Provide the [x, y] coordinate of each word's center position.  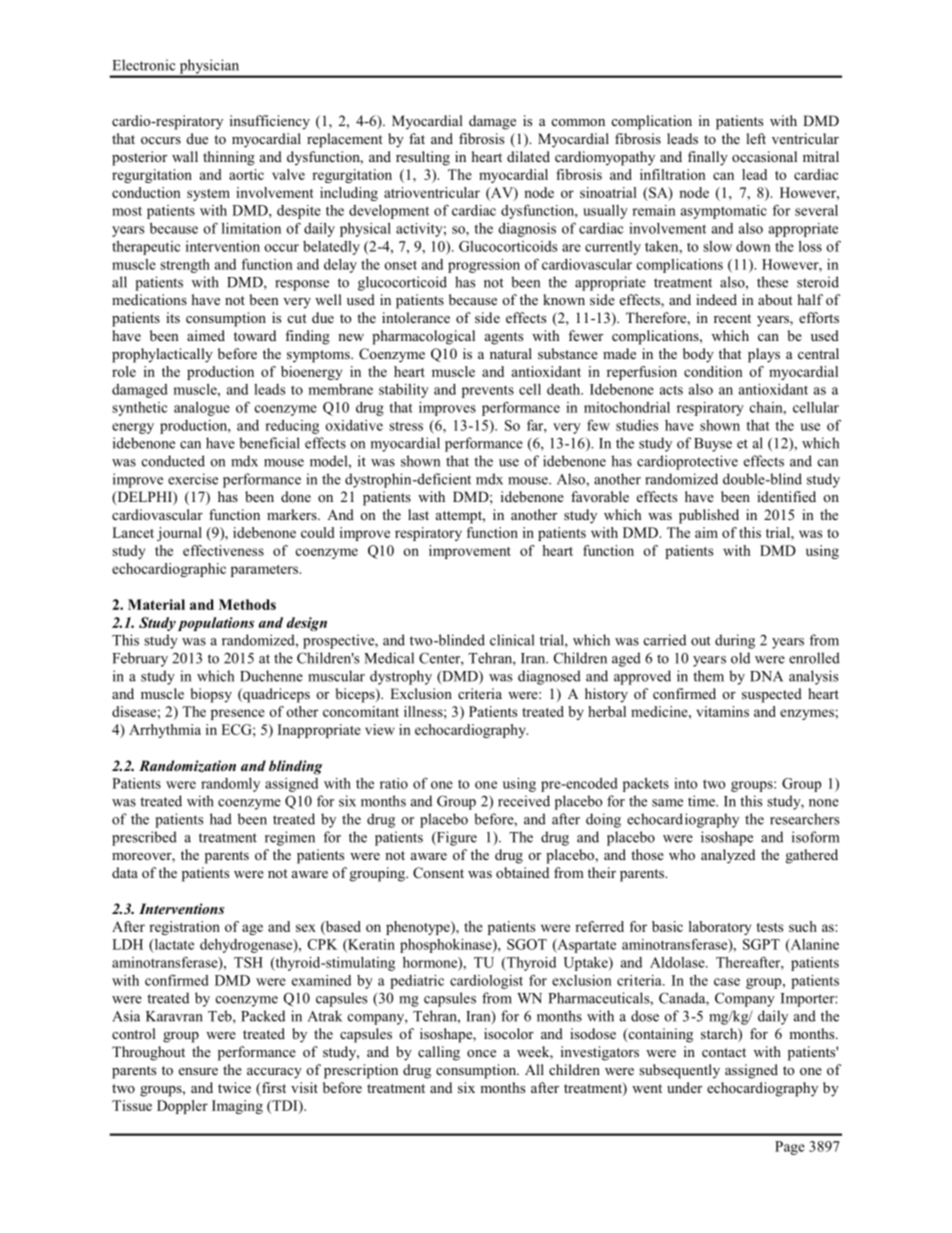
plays [764, 355]
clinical [512, 640]
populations [216, 624]
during [735, 641]
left [756, 138]
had [221, 819]
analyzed [728, 856]
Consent [438, 873]
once [481, 1053]
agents [504, 338]
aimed [206, 335]
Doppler [182, 1107]
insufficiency [270, 122]
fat [417, 138]
